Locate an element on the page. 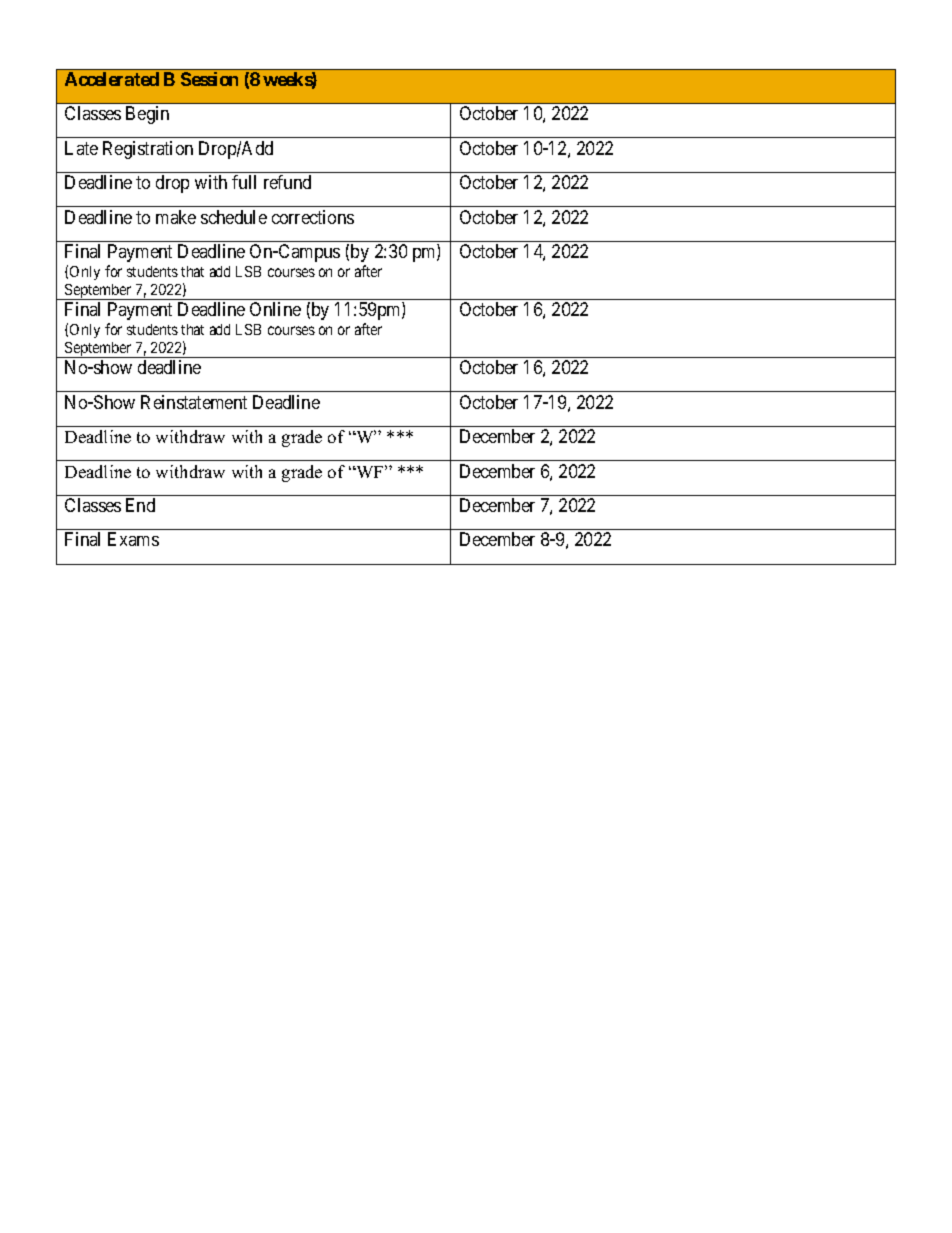 Image resolution: width=952 pixels, height=1233 pixels. Reinstatement is located at coordinates (194, 402).
